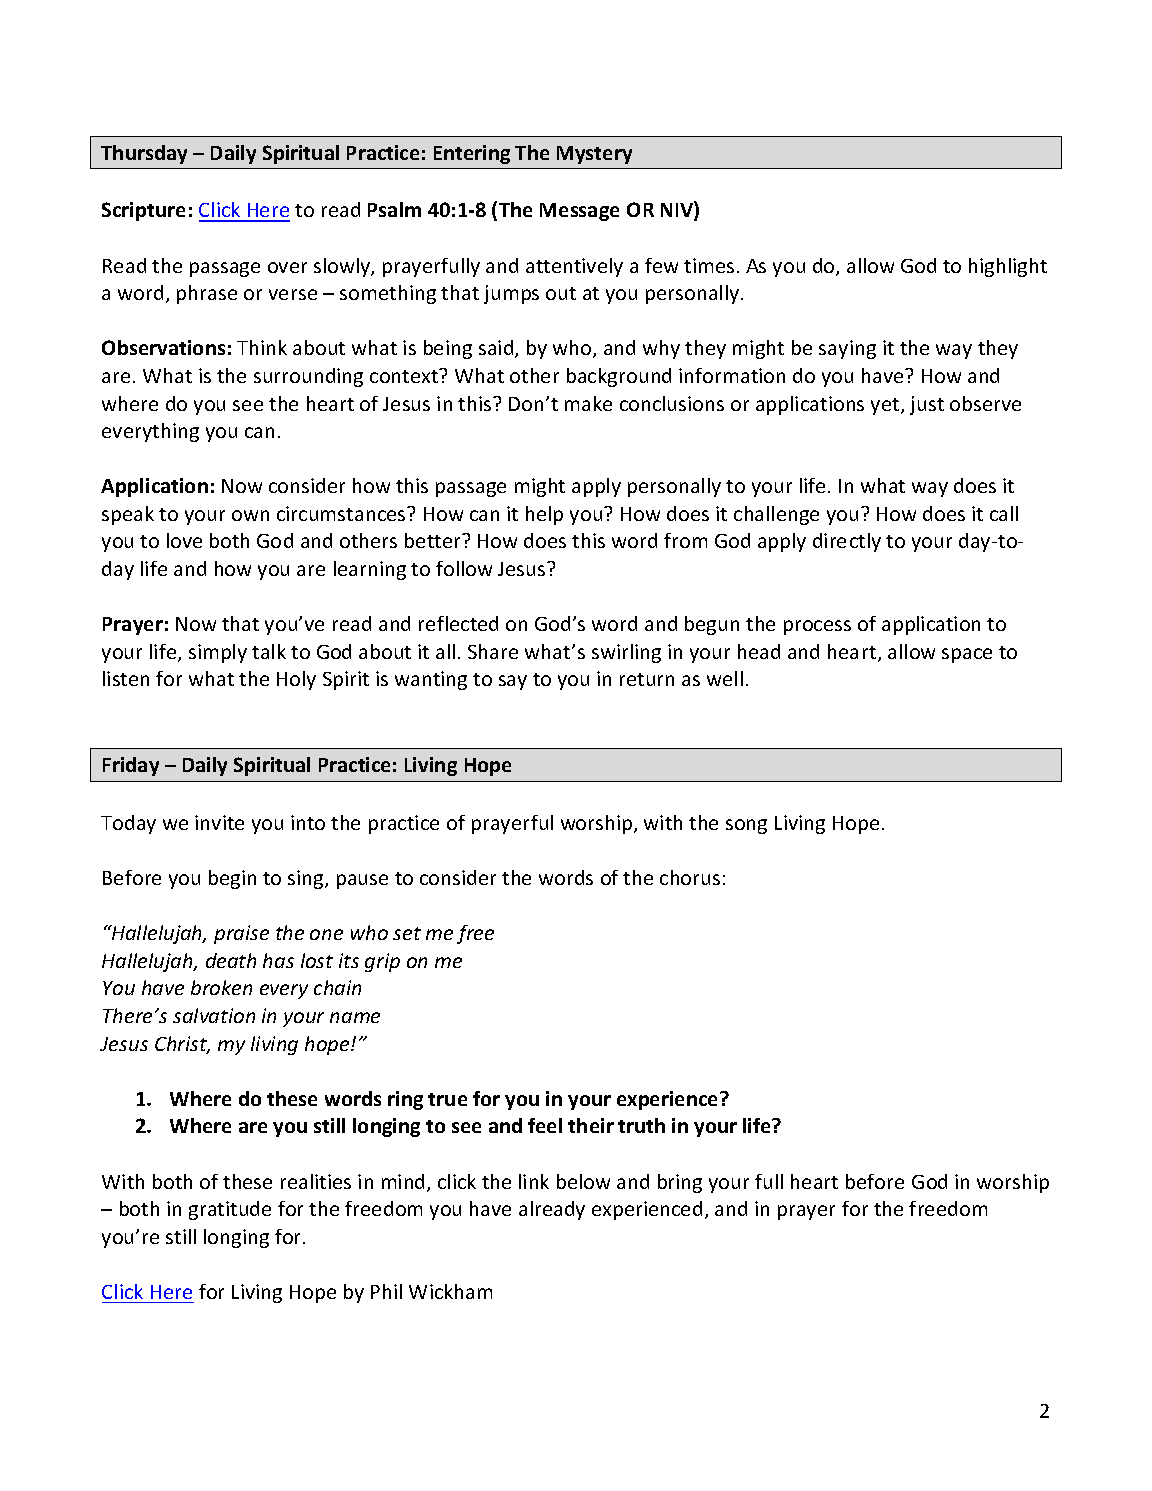 The width and height of the screenshot is (1152, 1491). What do you see at coordinates (407, 933) in the screenshot?
I see `set` at bounding box center [407, 933].
